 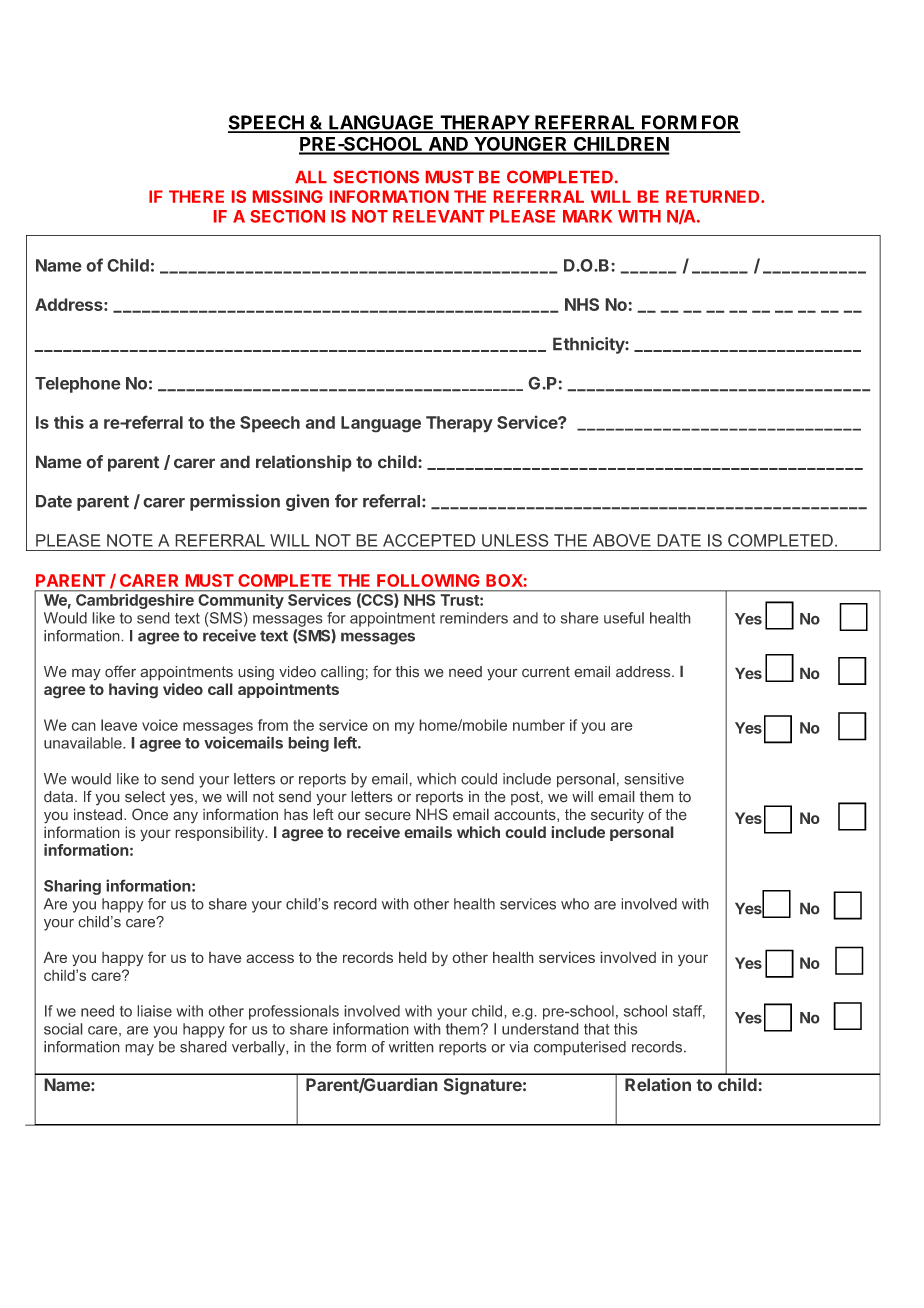 I want to click on secure, so click(x=388, y=816).
